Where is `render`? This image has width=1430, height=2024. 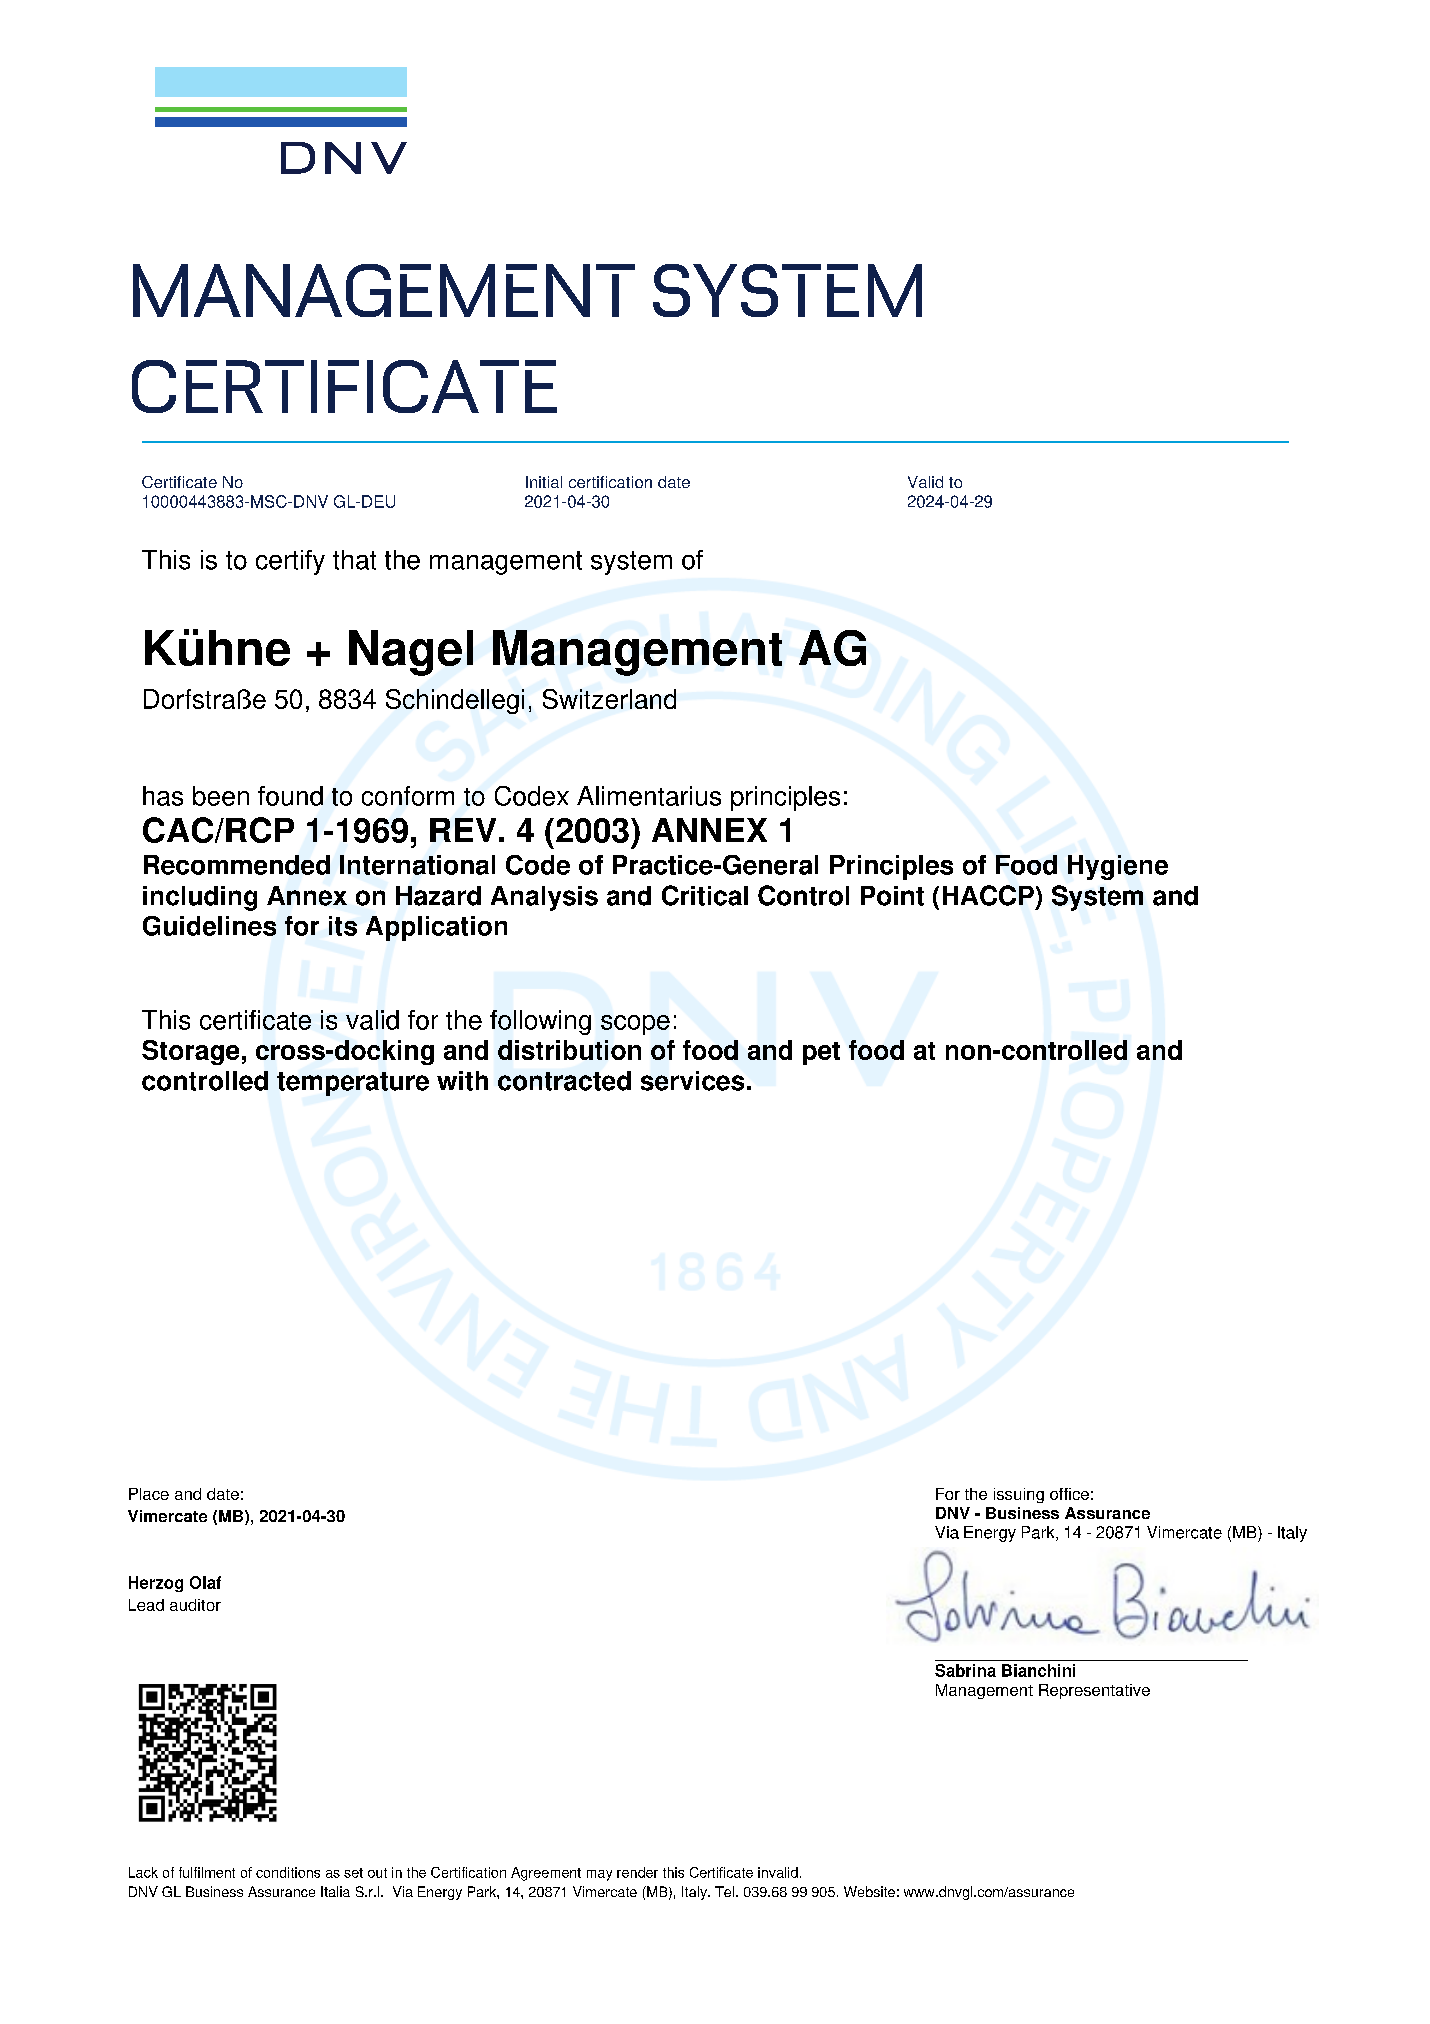 render is located at coordinates (637, 1872).
